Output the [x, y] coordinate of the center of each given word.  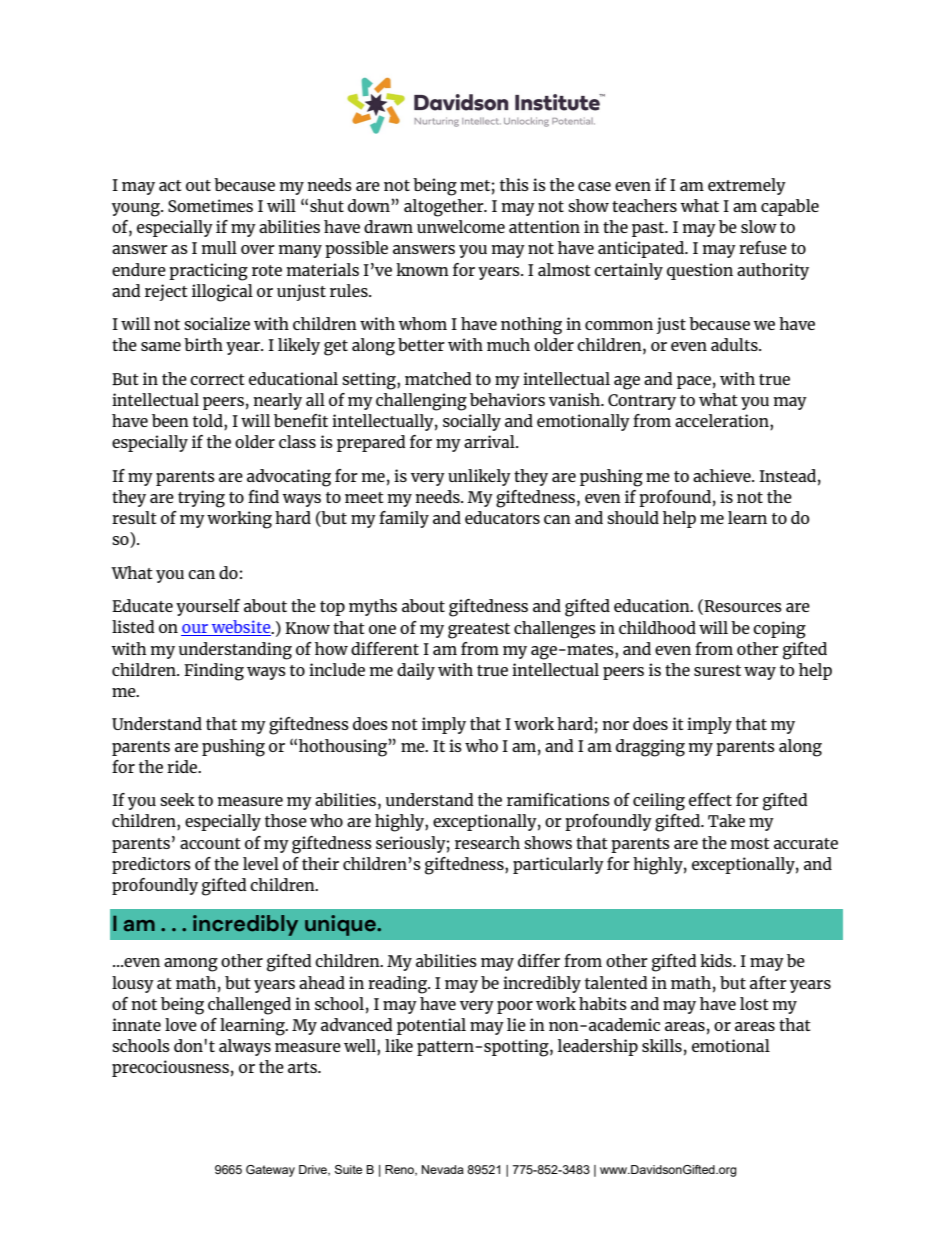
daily [416, 671]
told [209, 422]
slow [759, 226]
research [487, 842]
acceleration [723, 422]
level [261, 863]
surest [717, 670]
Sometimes [210, 205]
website [241, 628]
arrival [490, 441]
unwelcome [461, 226]
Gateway [270, 1171]
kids [717, 960]
